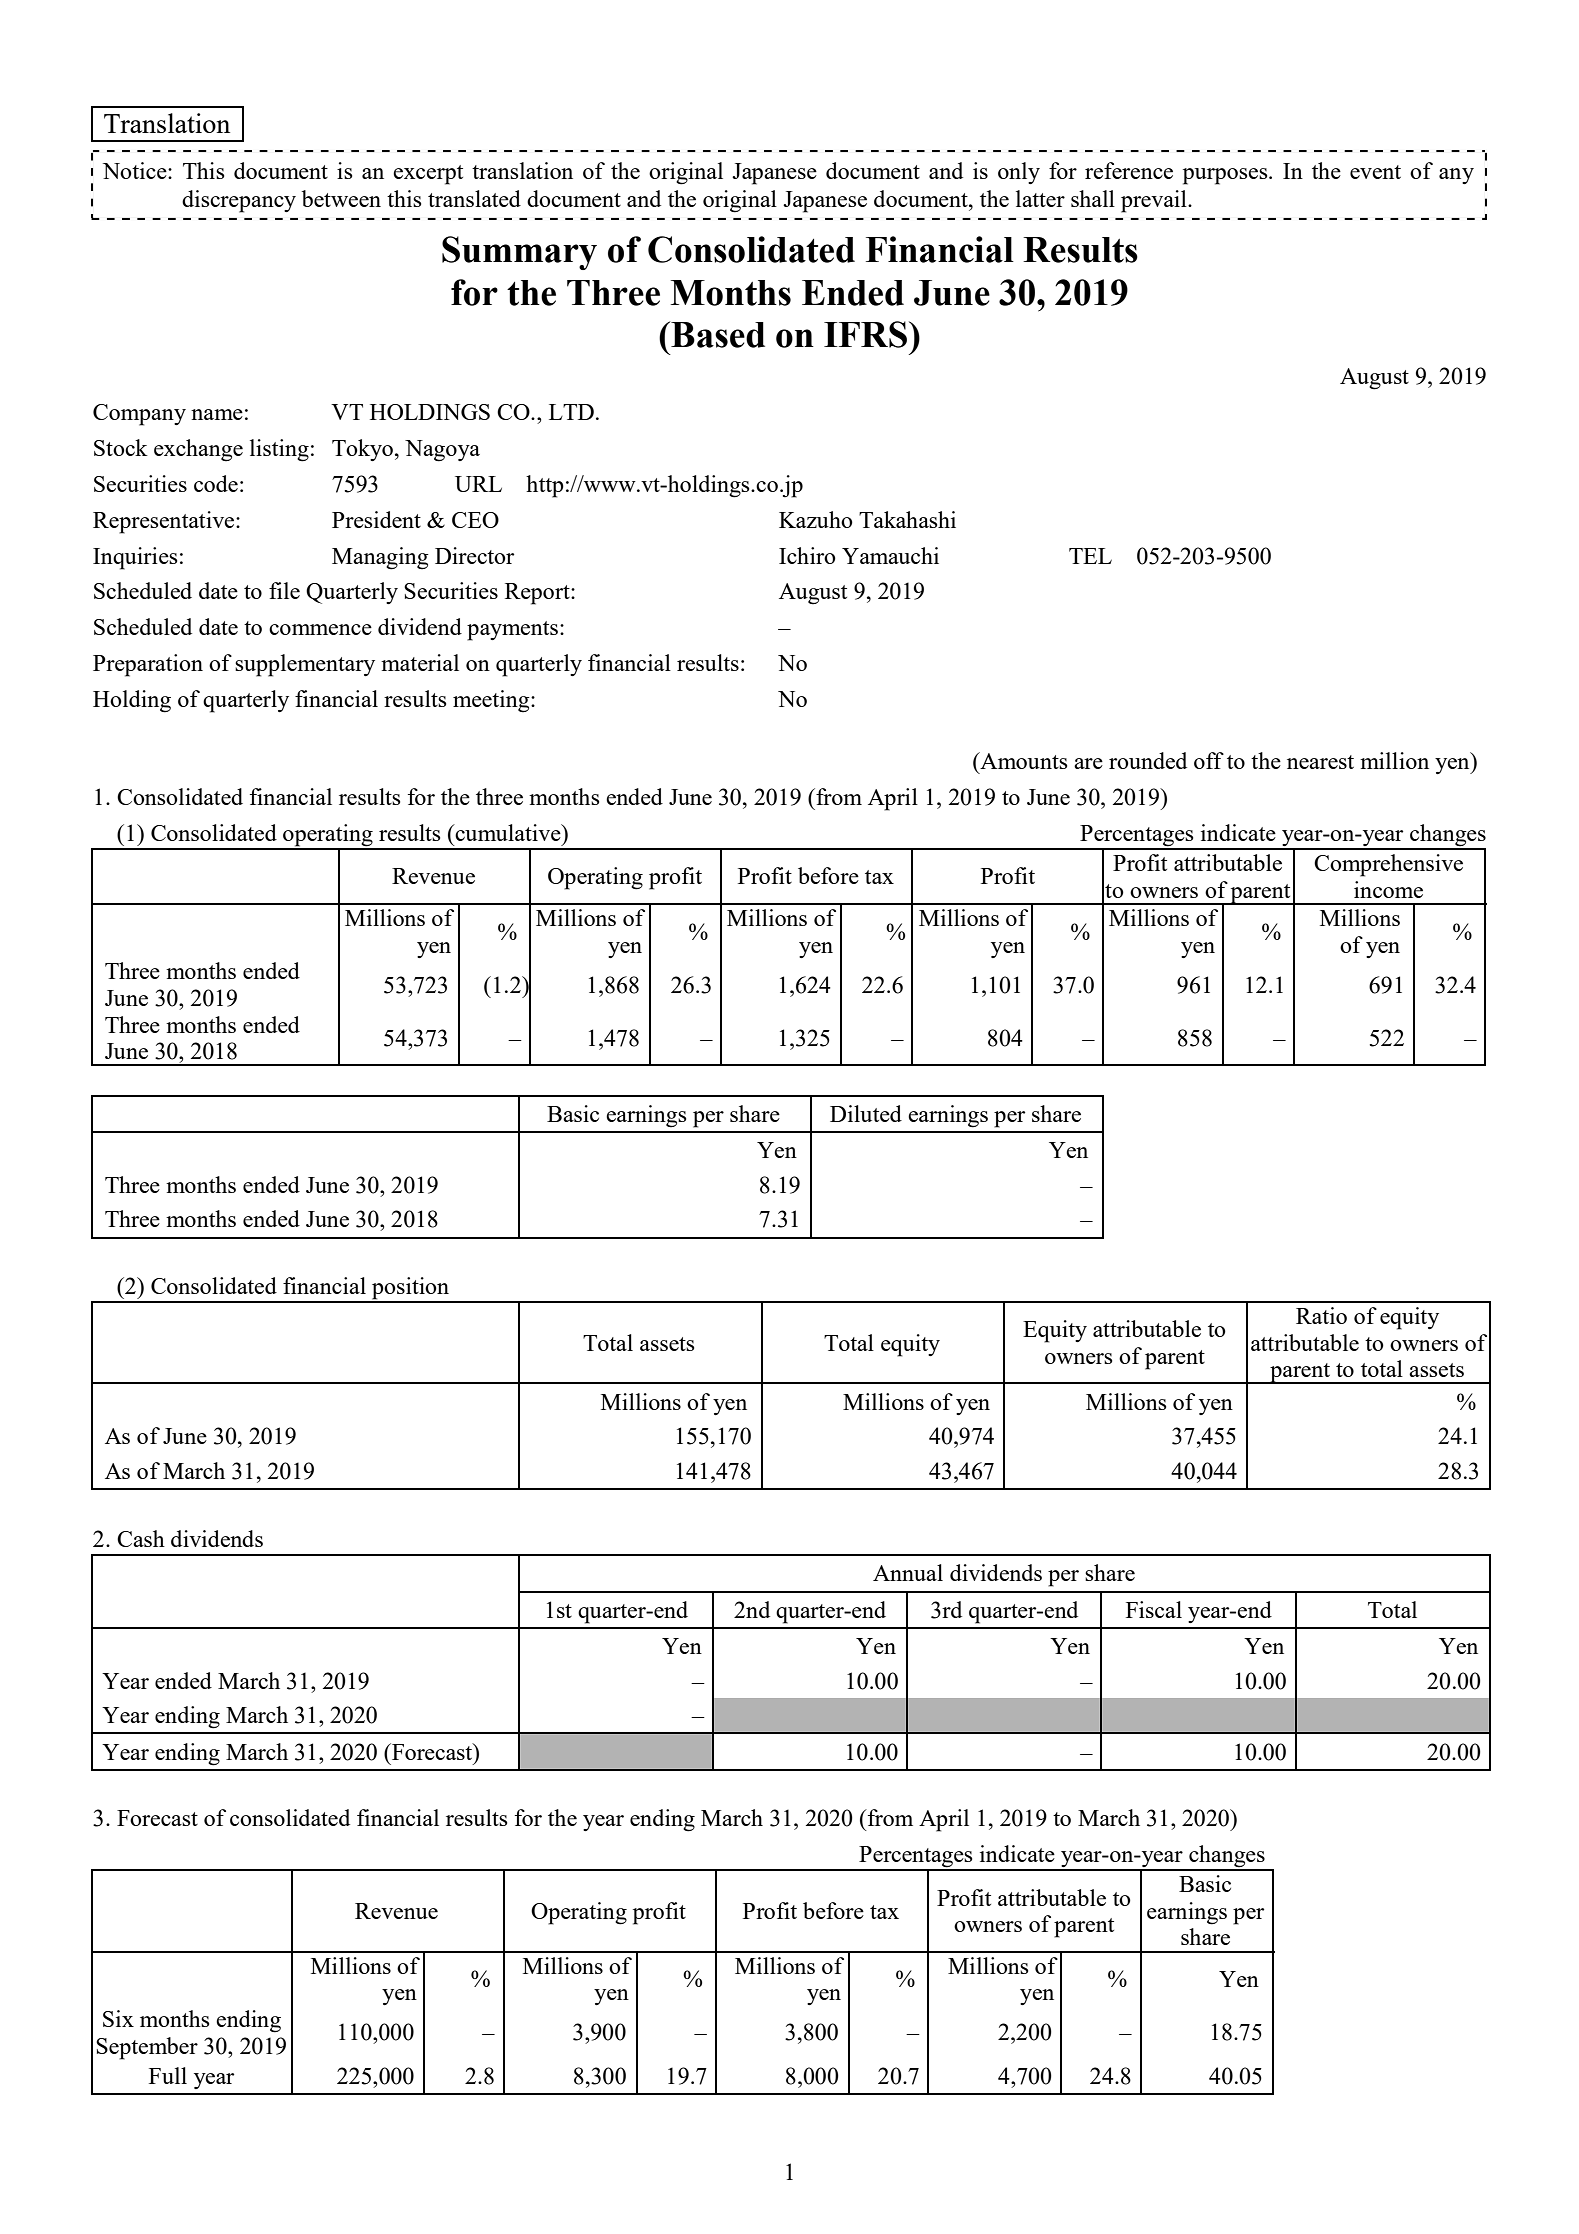  I want to click on September, so click(147, 2048).
